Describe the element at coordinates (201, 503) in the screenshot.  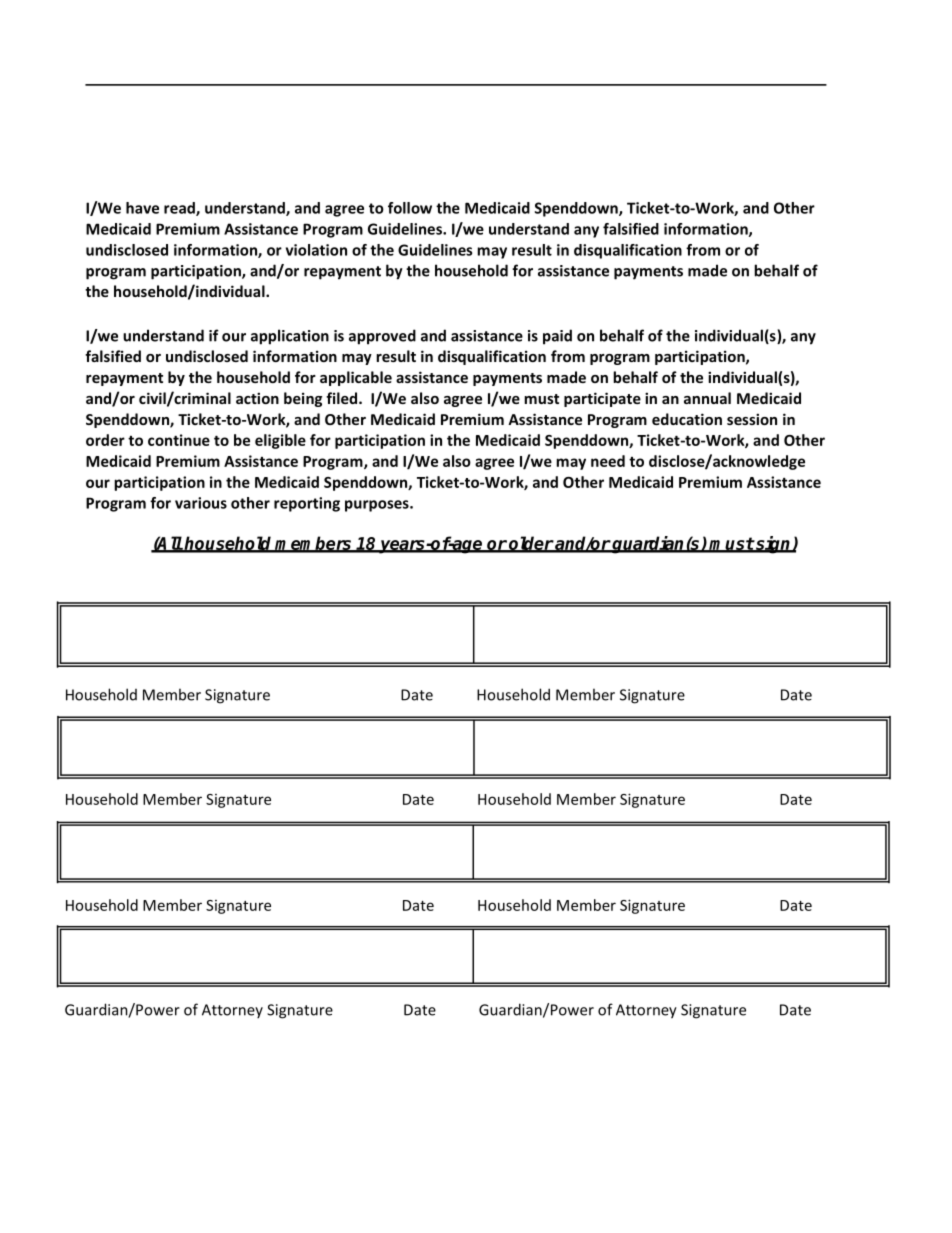
I see `various` at that location.
